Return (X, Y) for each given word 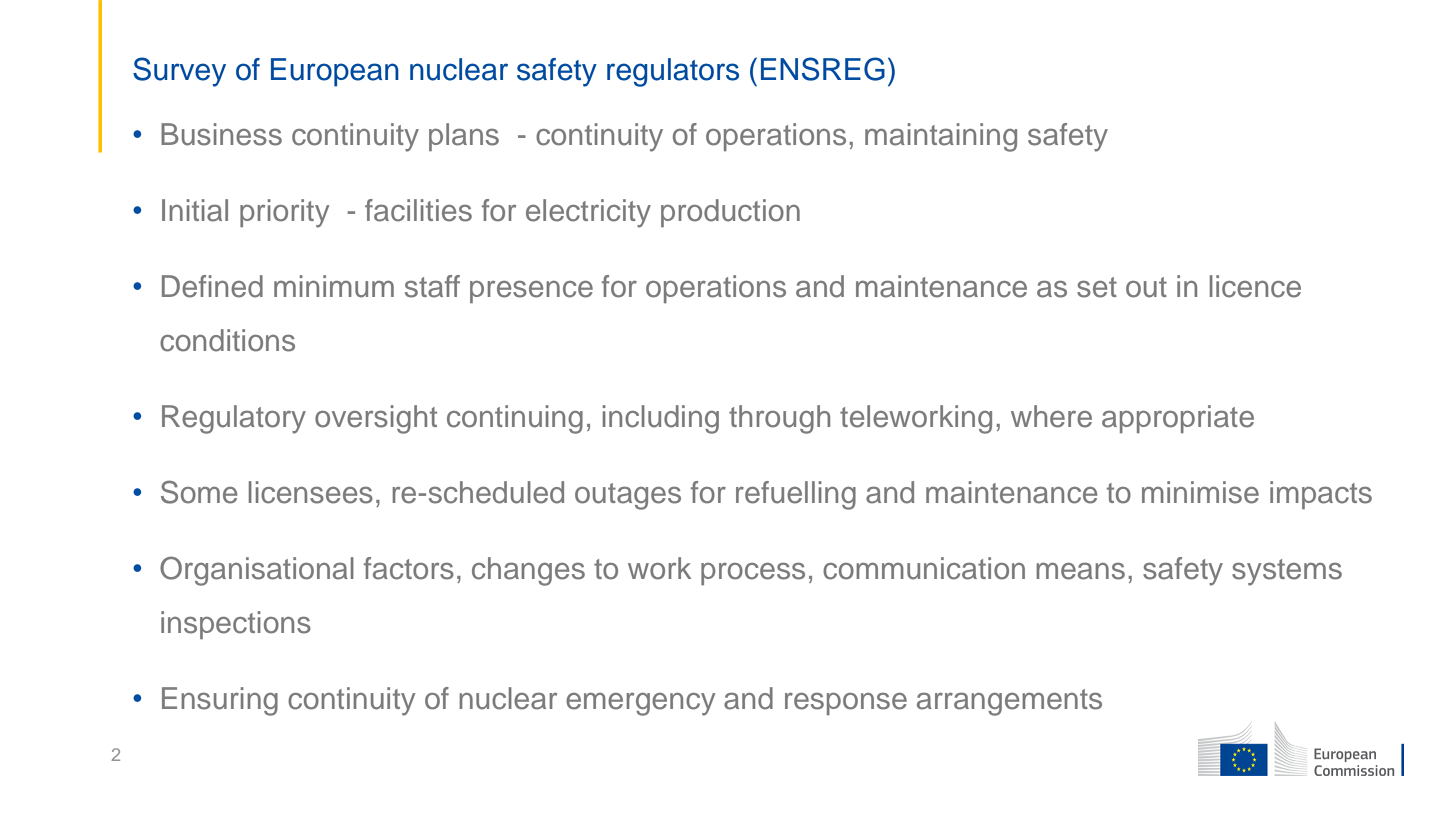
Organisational (257, 571)
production (730, 213)
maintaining (941, 137)
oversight (376, 419)
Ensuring (220, 701)
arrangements (1009, 702)
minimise (1200, 492)
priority (284, 213)
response (846, 704)
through (779, 419)
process (753, 574)
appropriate (1178, 419)
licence (1255, 286)
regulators (673, 72)
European (335, 72)
